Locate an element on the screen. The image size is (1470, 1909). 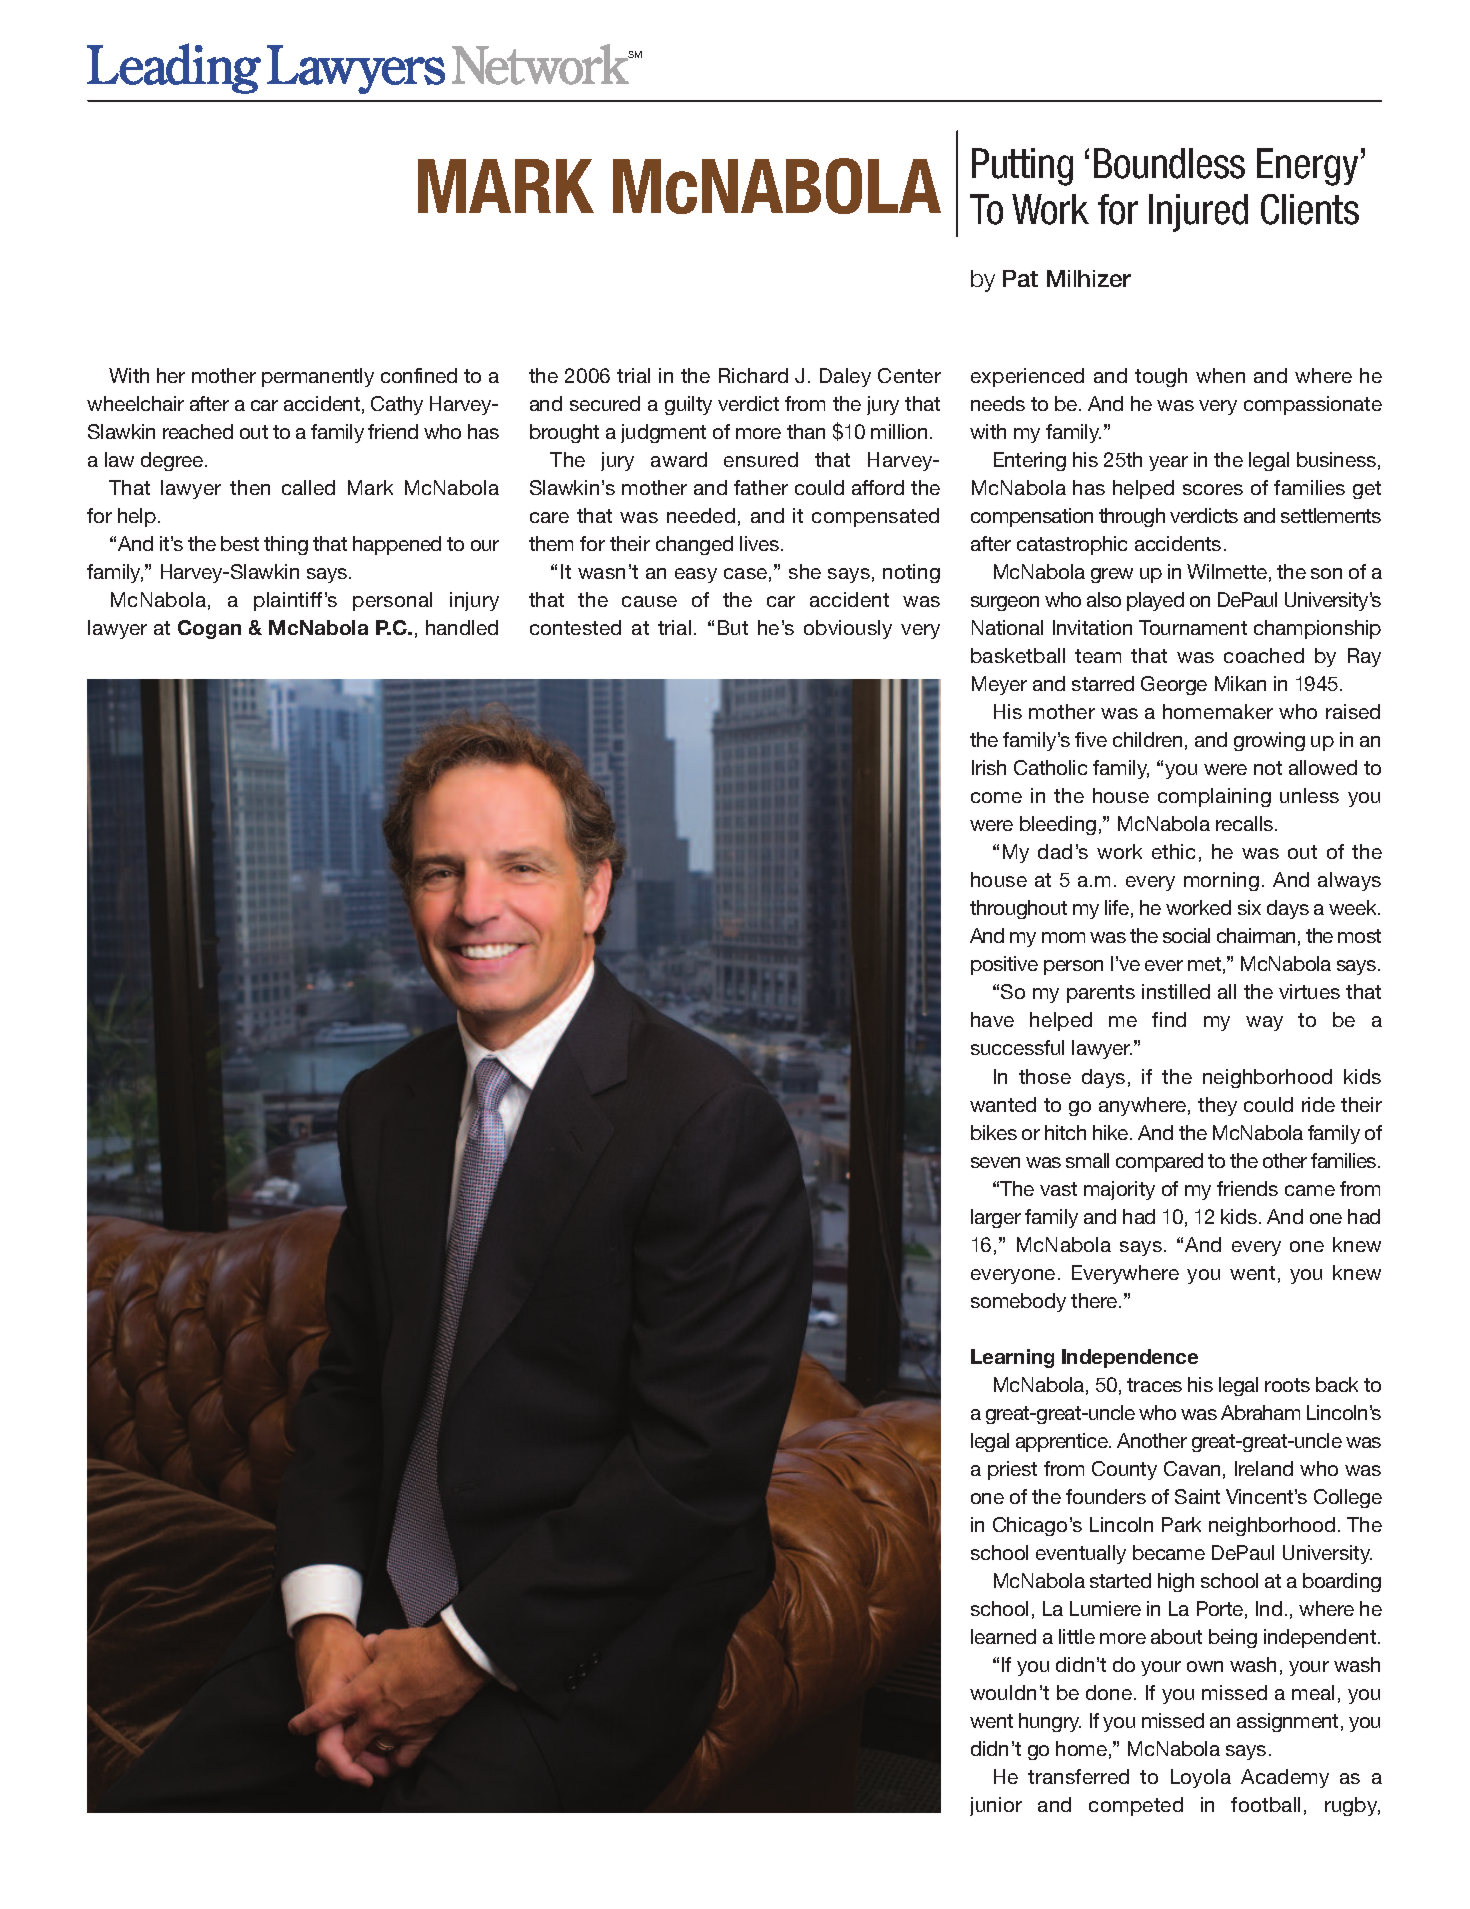
instilled is located at coordinates (1176, 991).
